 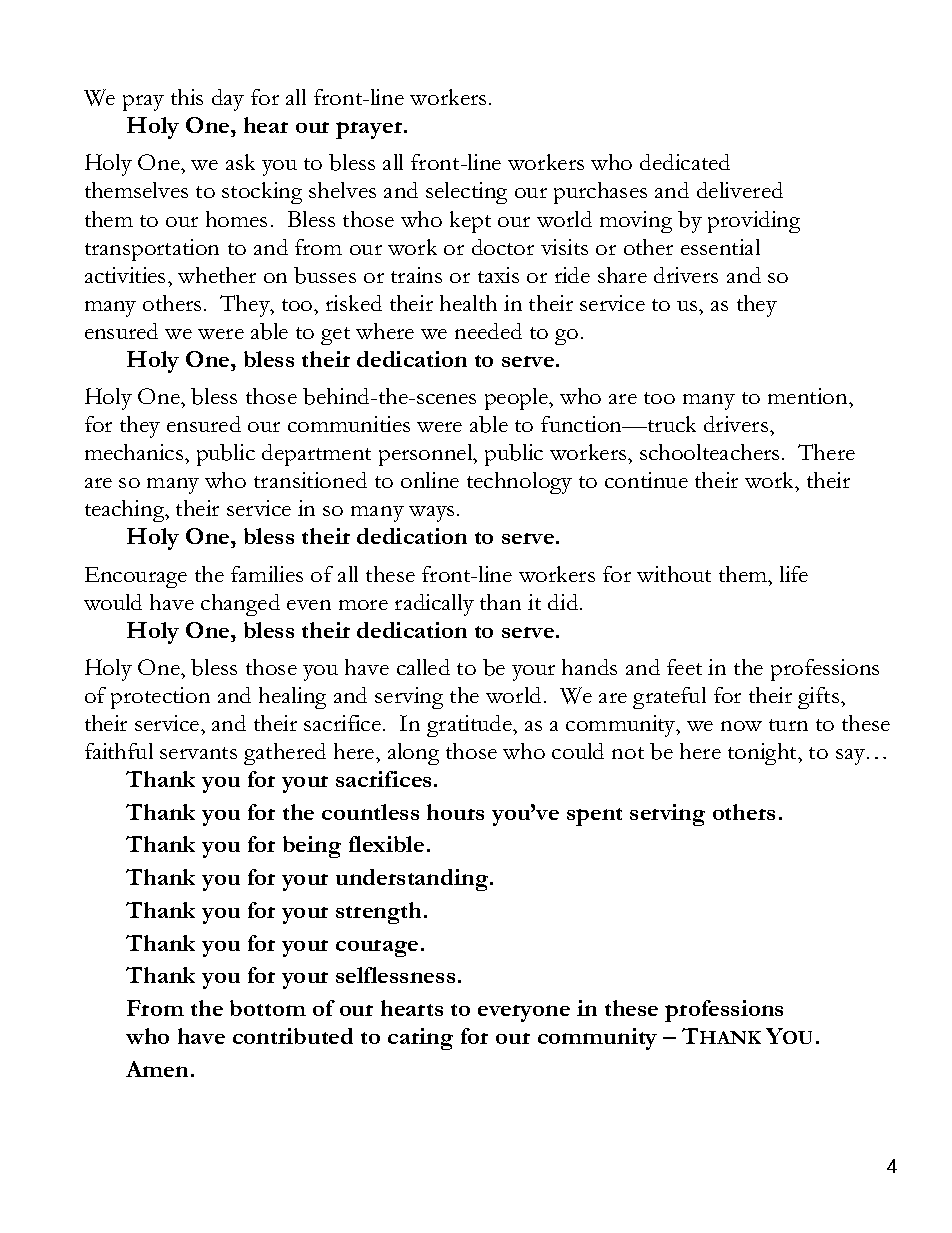 What do you see at coordinates (240, 605) in the screenshot?
I see `changed` at bounding box center [240, 605].
